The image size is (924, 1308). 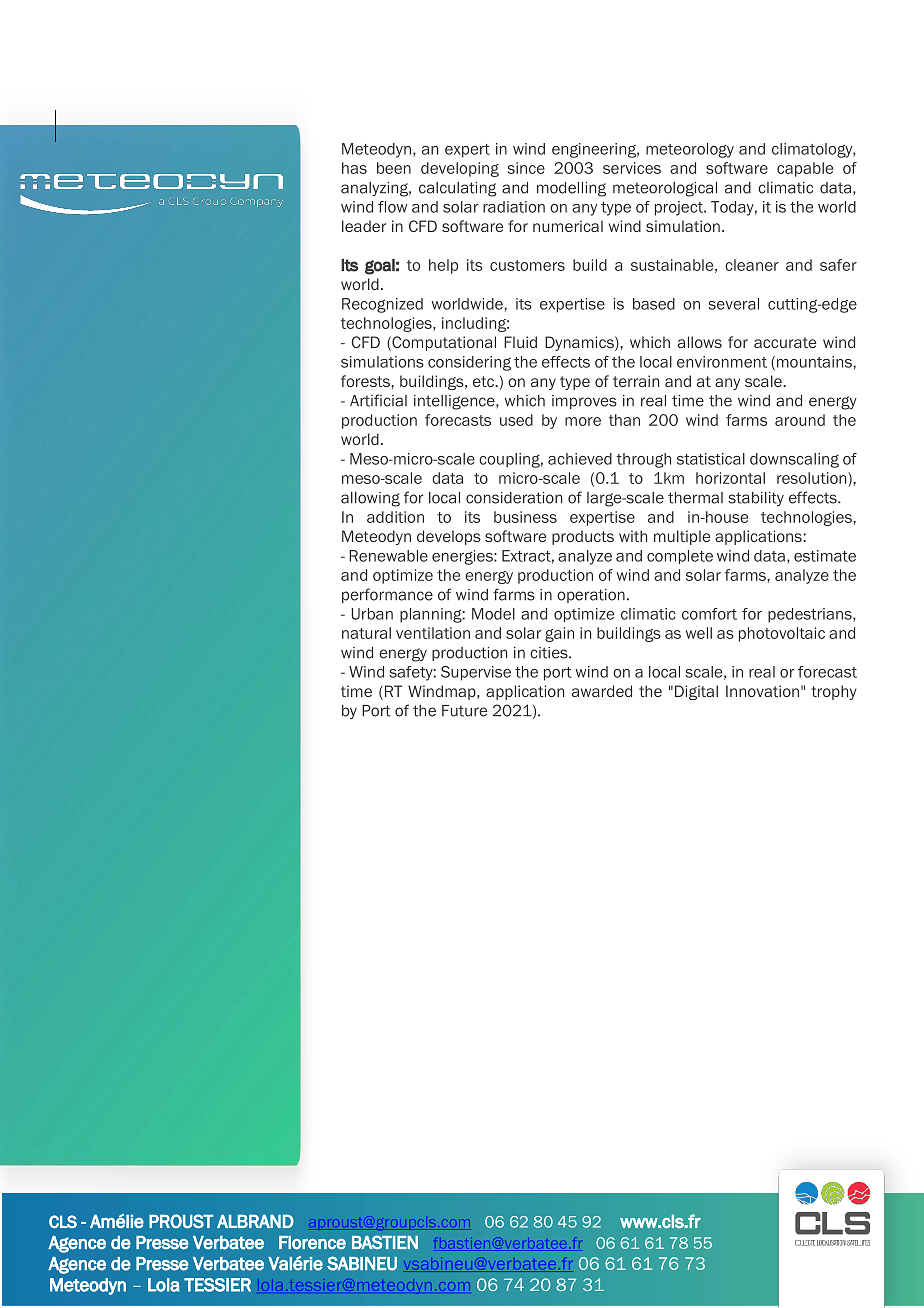 I want to click on awarded, so click(x=602, y=691).
